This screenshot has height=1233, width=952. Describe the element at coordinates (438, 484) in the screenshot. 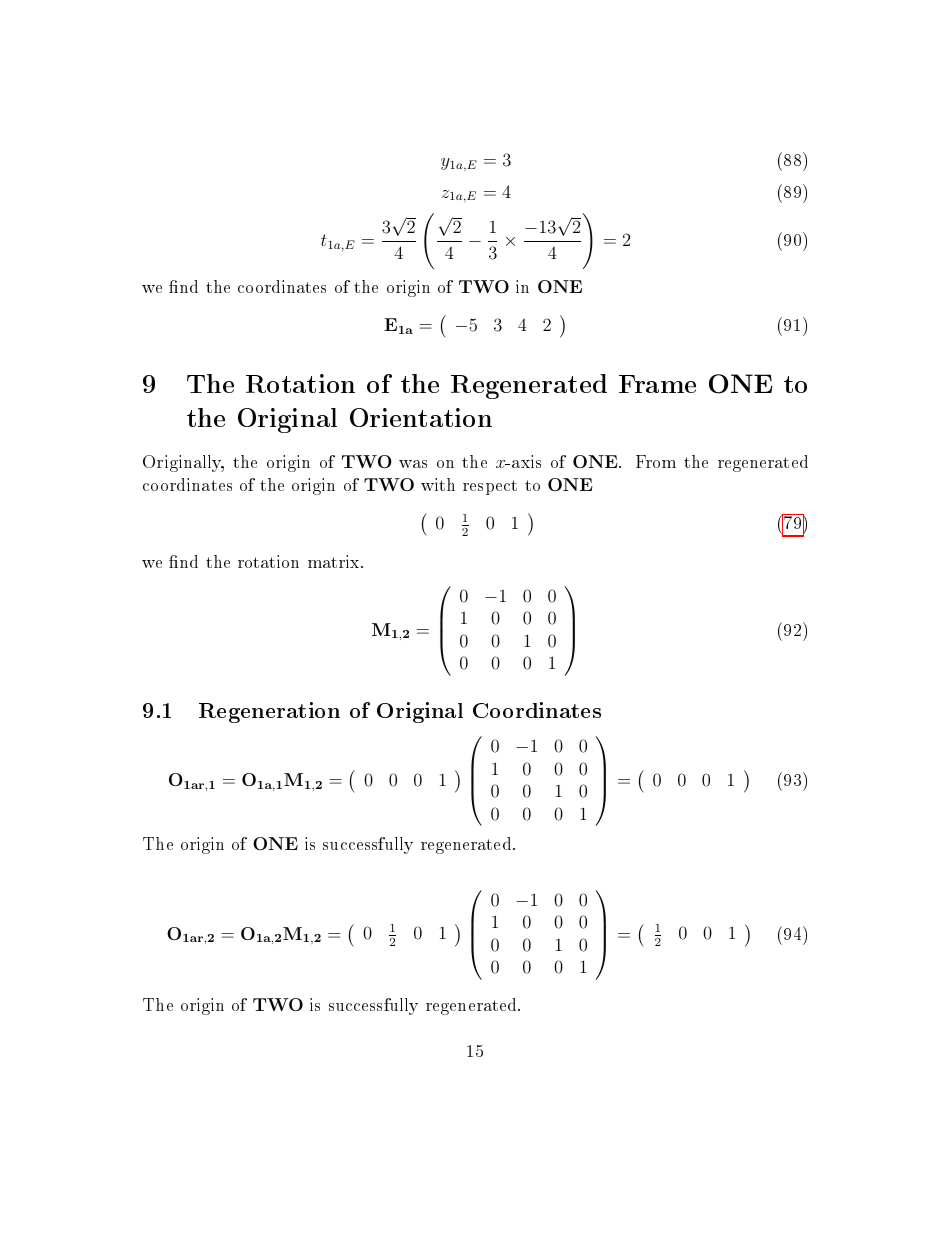

I see `with` at that location.
